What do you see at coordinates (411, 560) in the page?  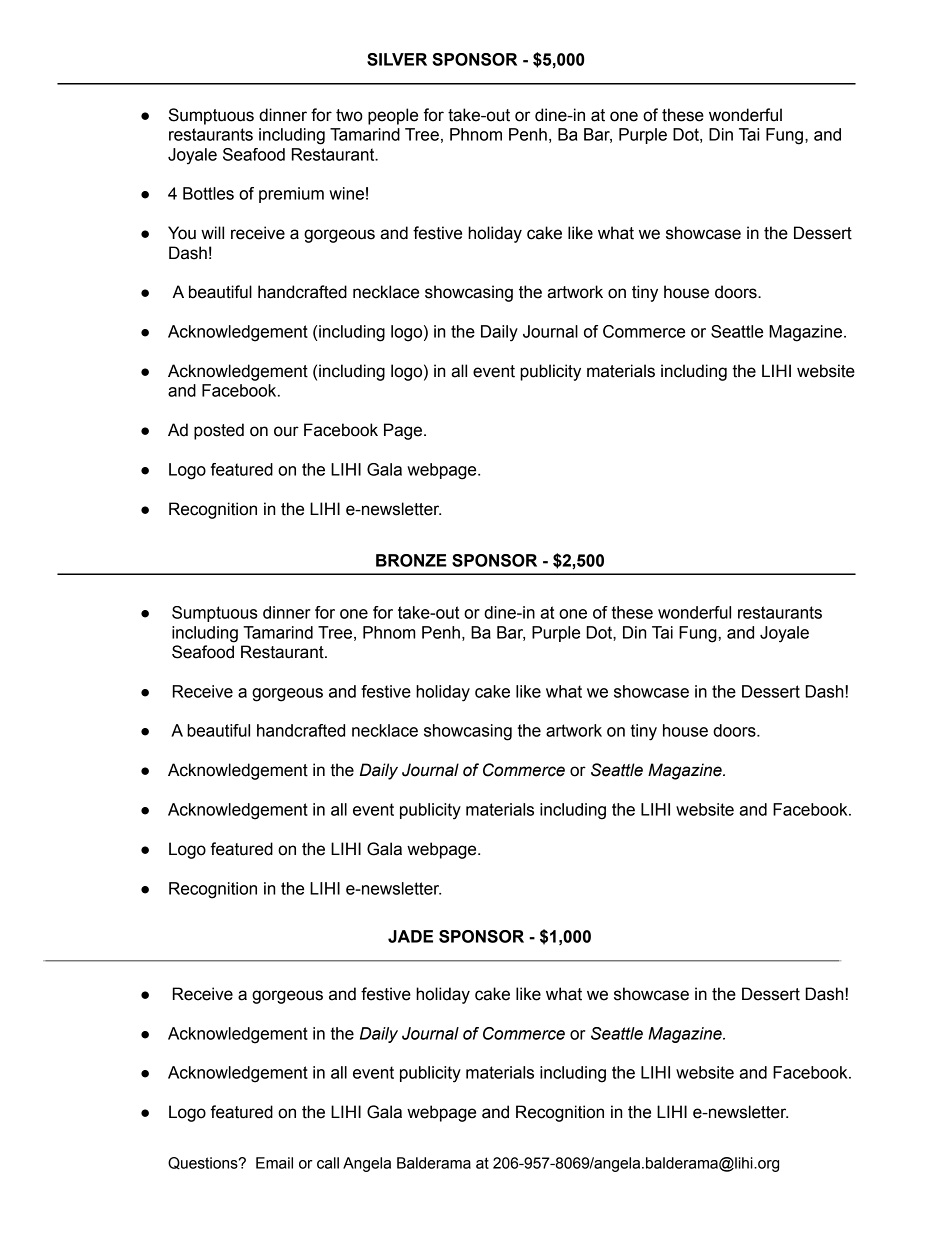 I see `BRONZE` at bounding box center [411, 560].
